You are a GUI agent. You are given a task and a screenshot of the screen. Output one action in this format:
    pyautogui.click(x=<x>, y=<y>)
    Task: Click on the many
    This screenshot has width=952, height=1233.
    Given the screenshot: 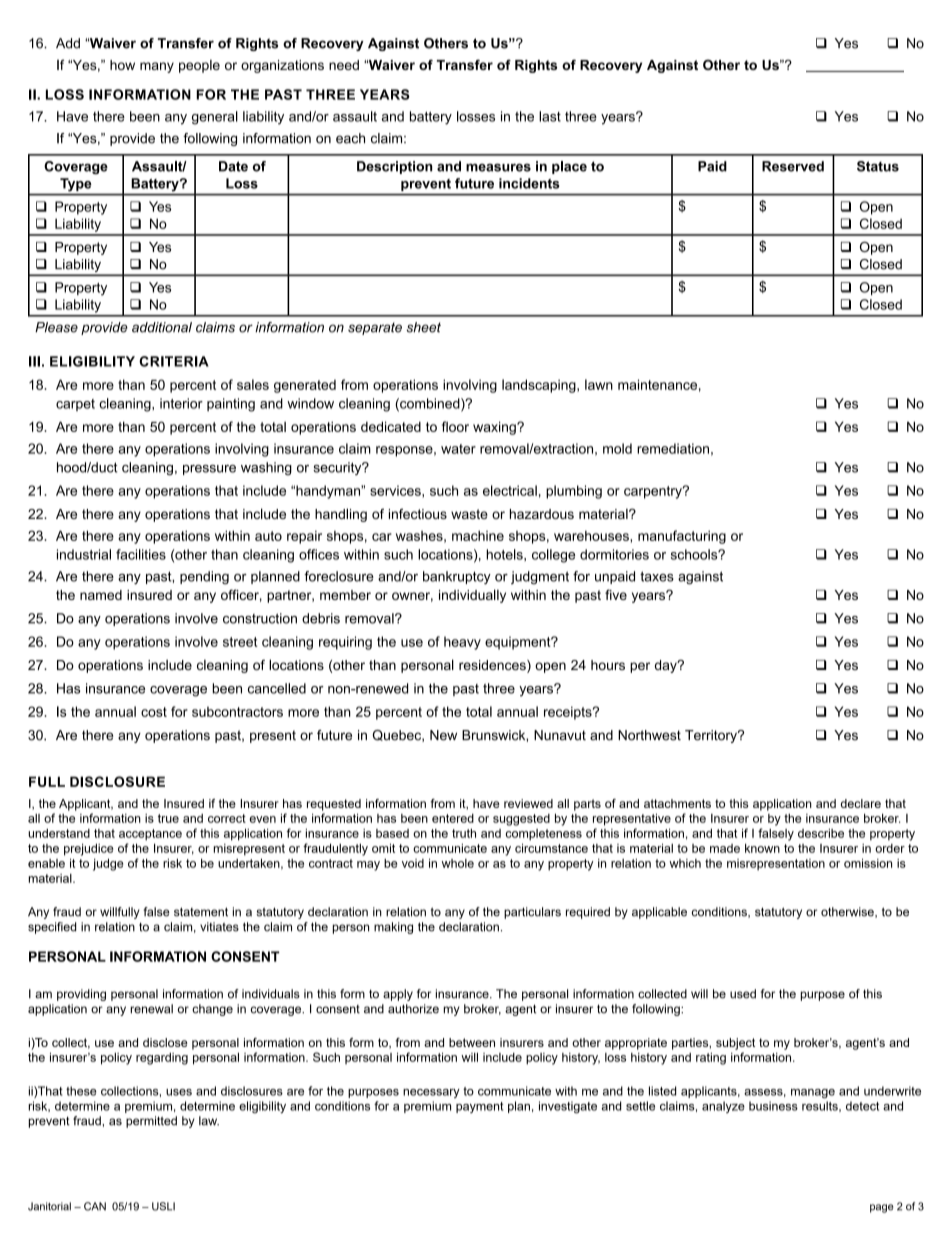 What is the action you would take?
    pyautogui.click(x=157, y=67)
